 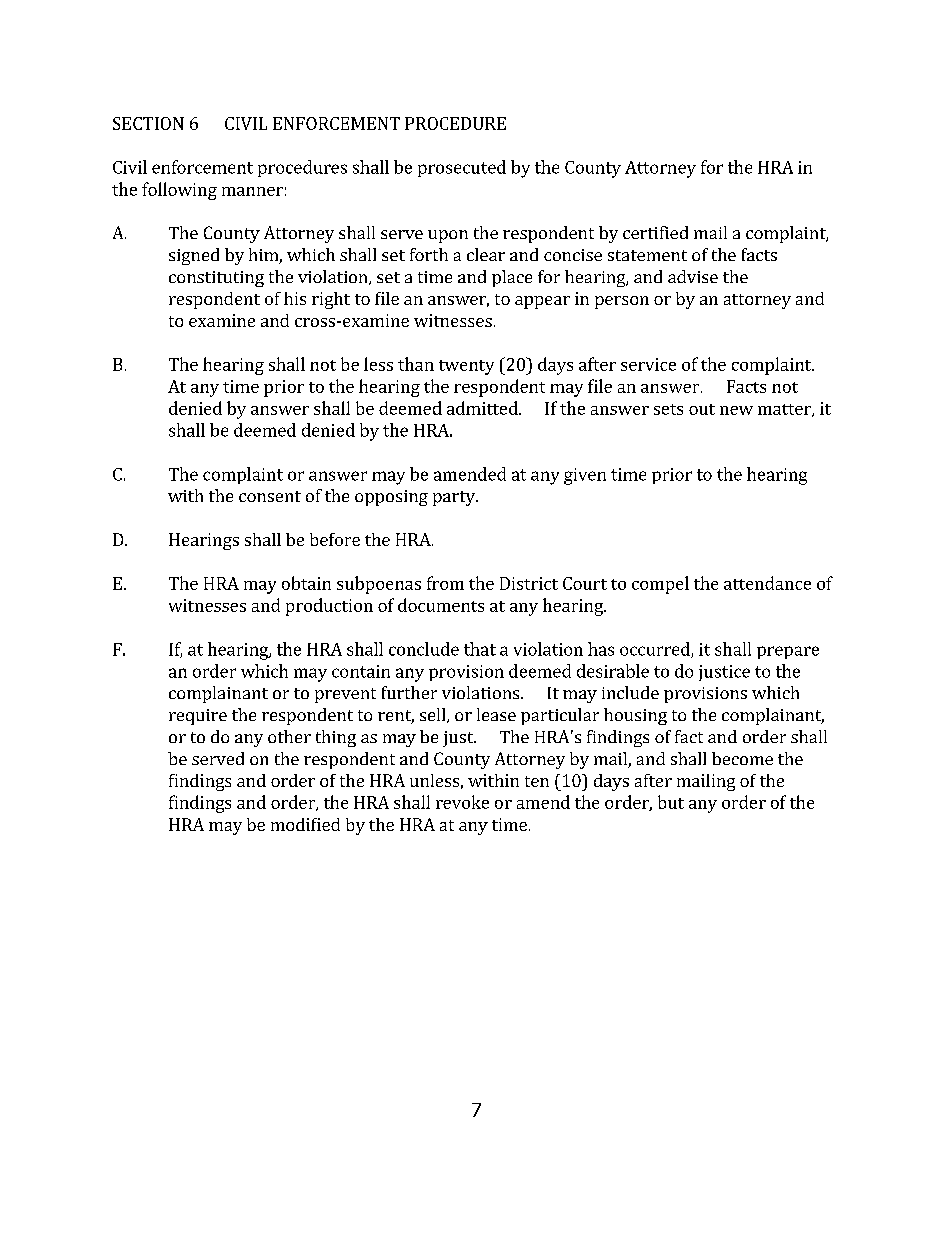 What do you see at coordinates (295, 298) in the screenshot?
I see `his` at bounding box center [295, 298].
